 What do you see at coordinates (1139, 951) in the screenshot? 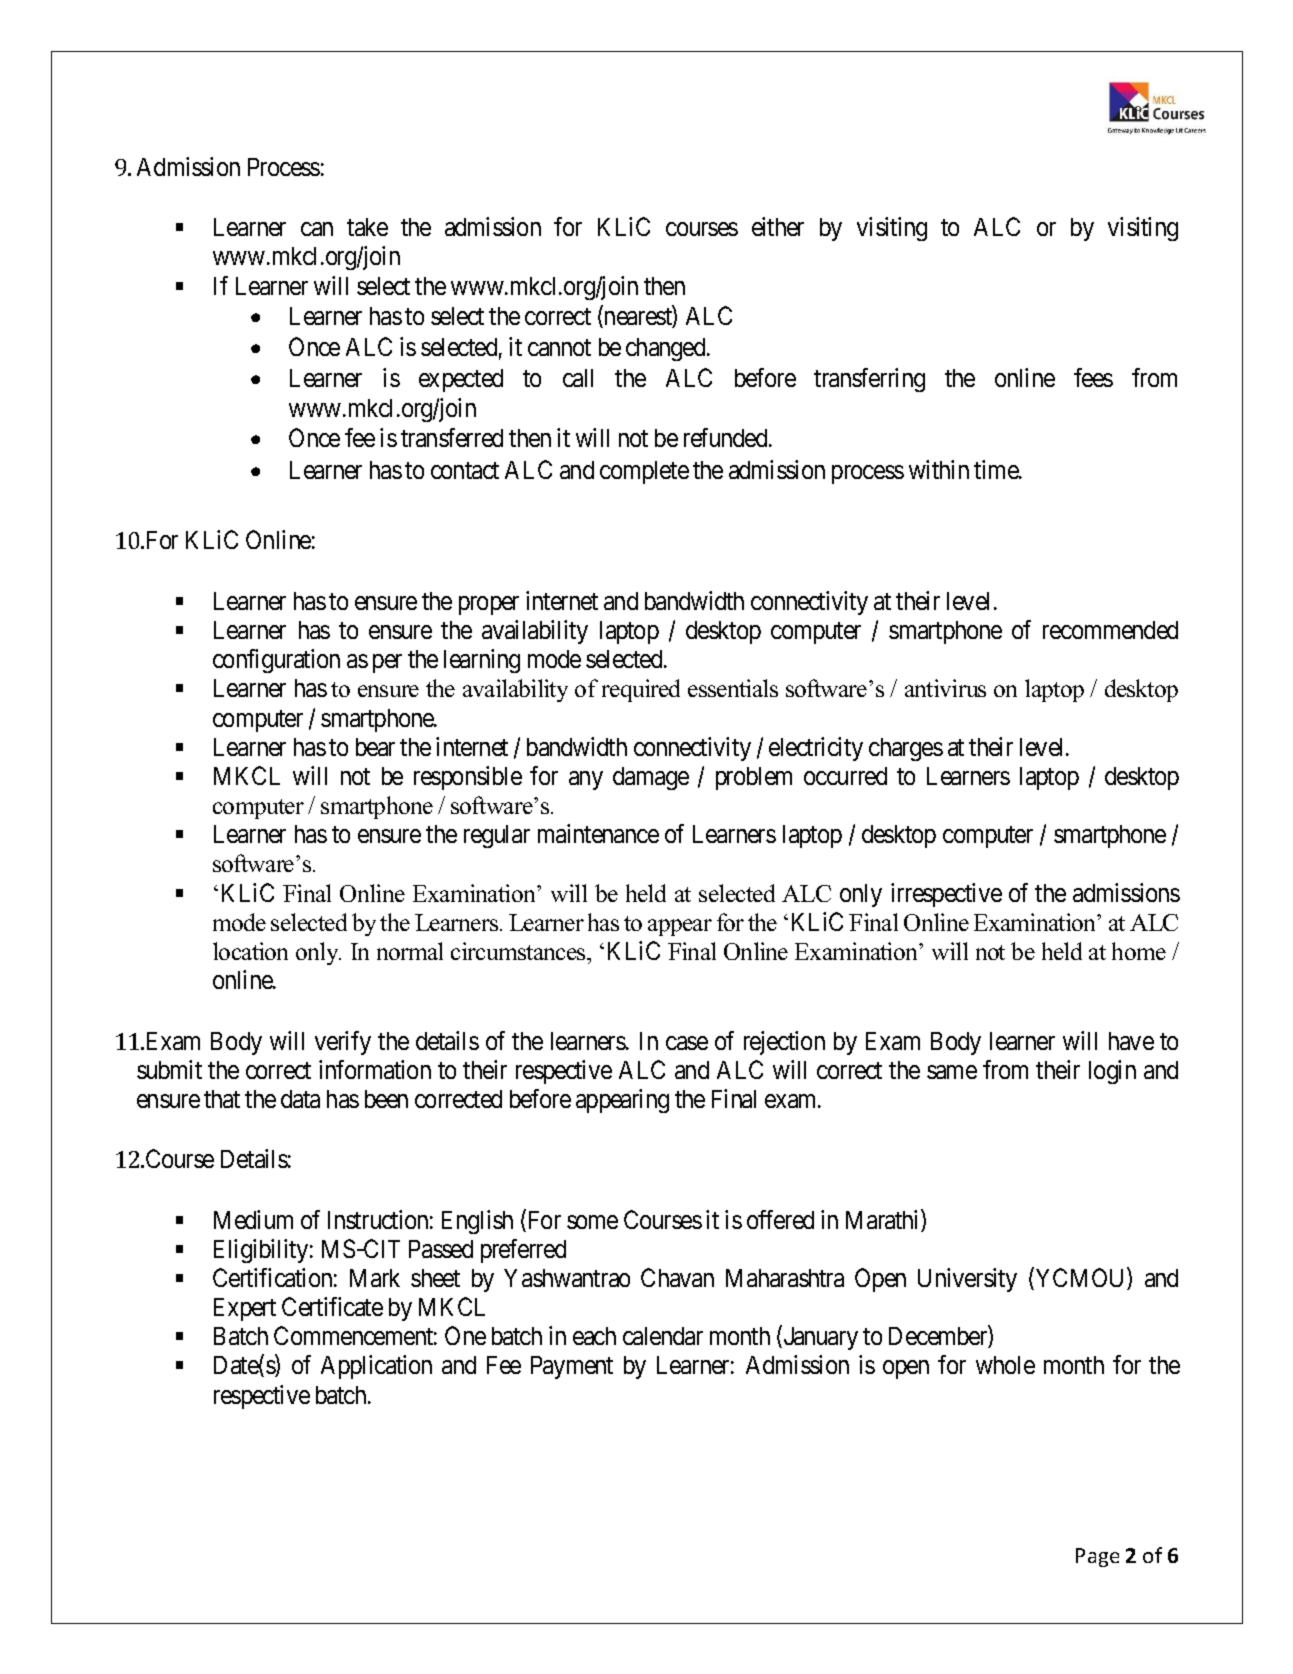
I see `home` at bounding box center [1139, 951].
